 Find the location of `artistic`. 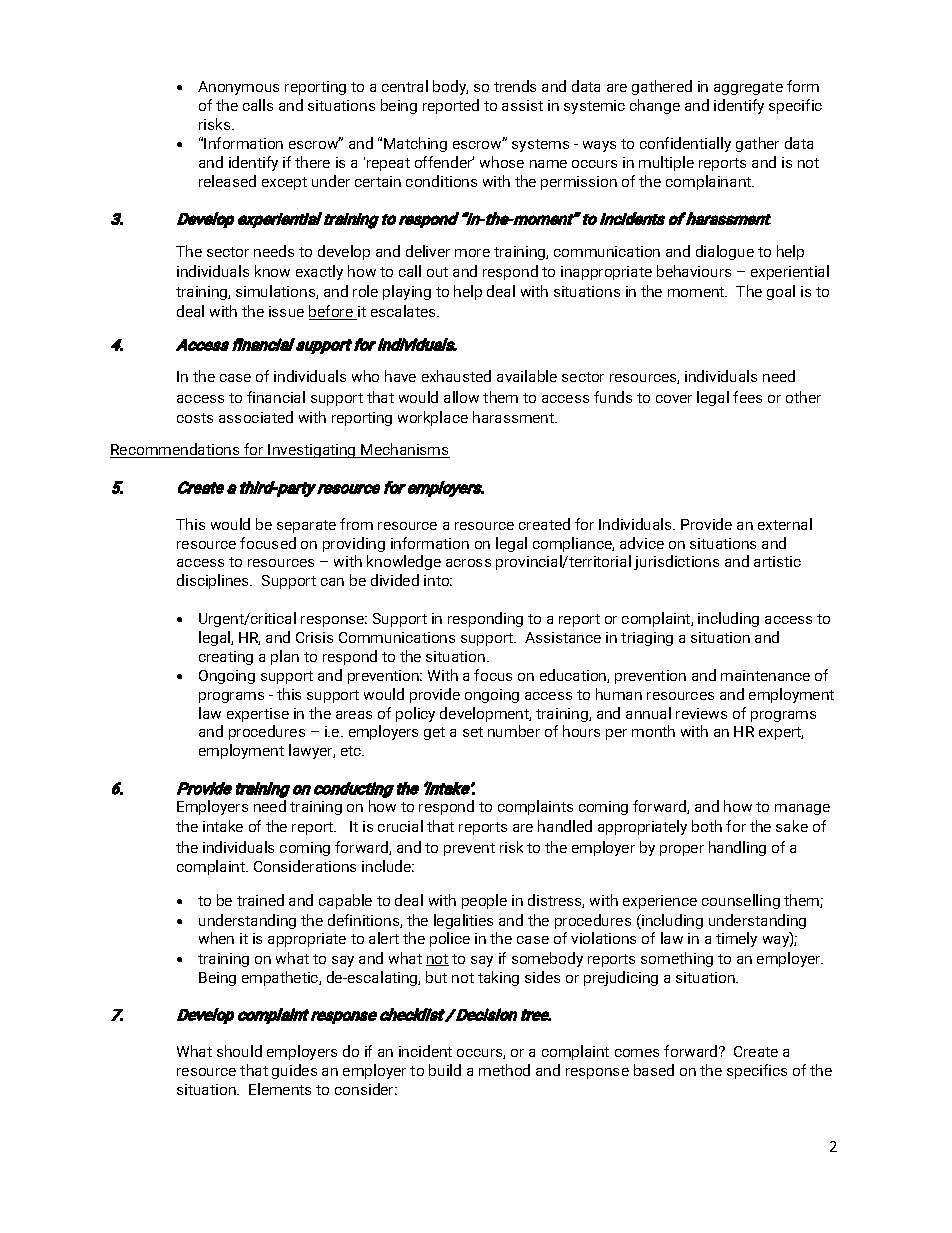

artistic is located at coordinates (777, 561).
